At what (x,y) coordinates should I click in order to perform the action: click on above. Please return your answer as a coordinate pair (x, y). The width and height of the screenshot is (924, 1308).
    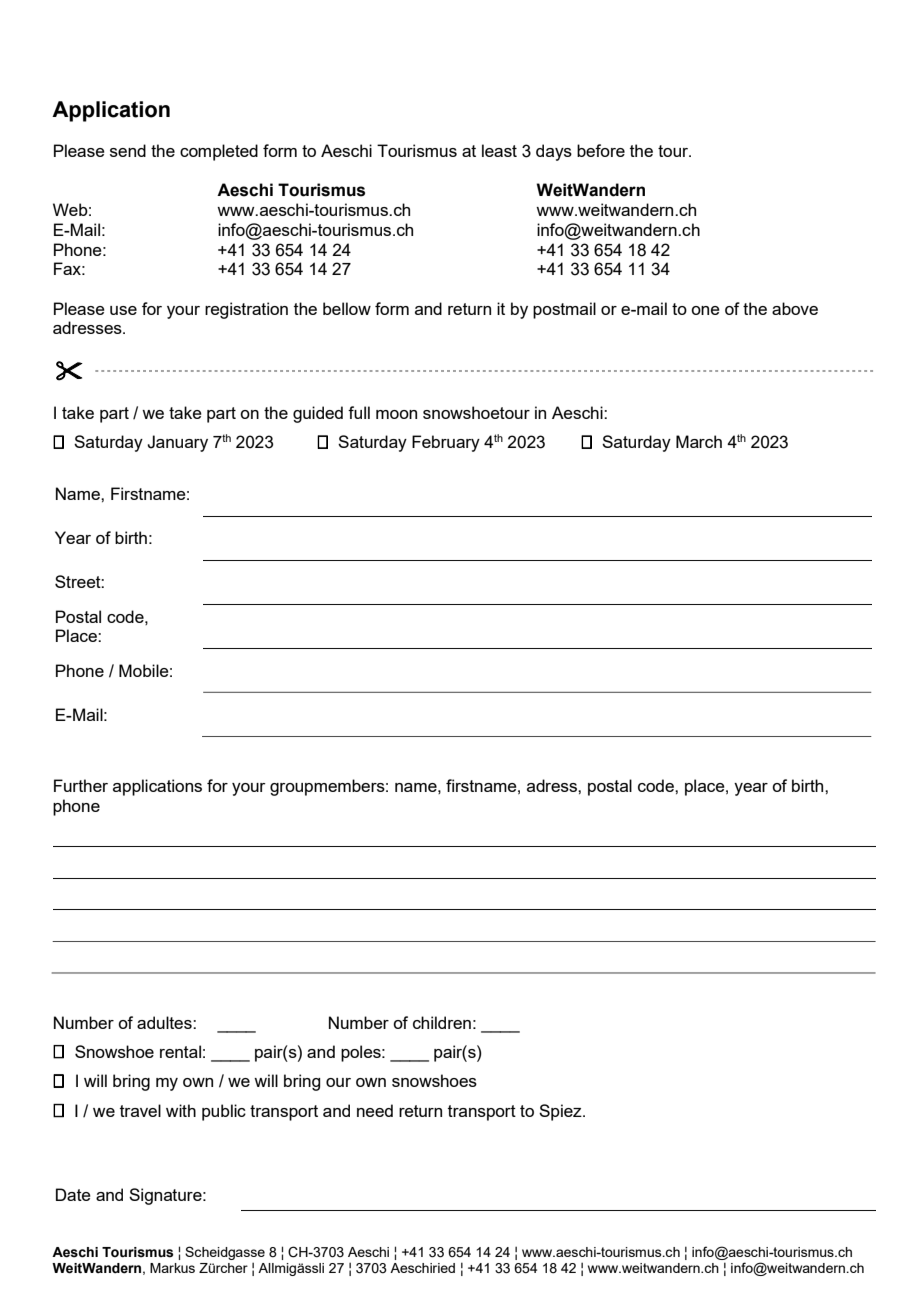
    Looking at the image, I should click on (795, 308).
